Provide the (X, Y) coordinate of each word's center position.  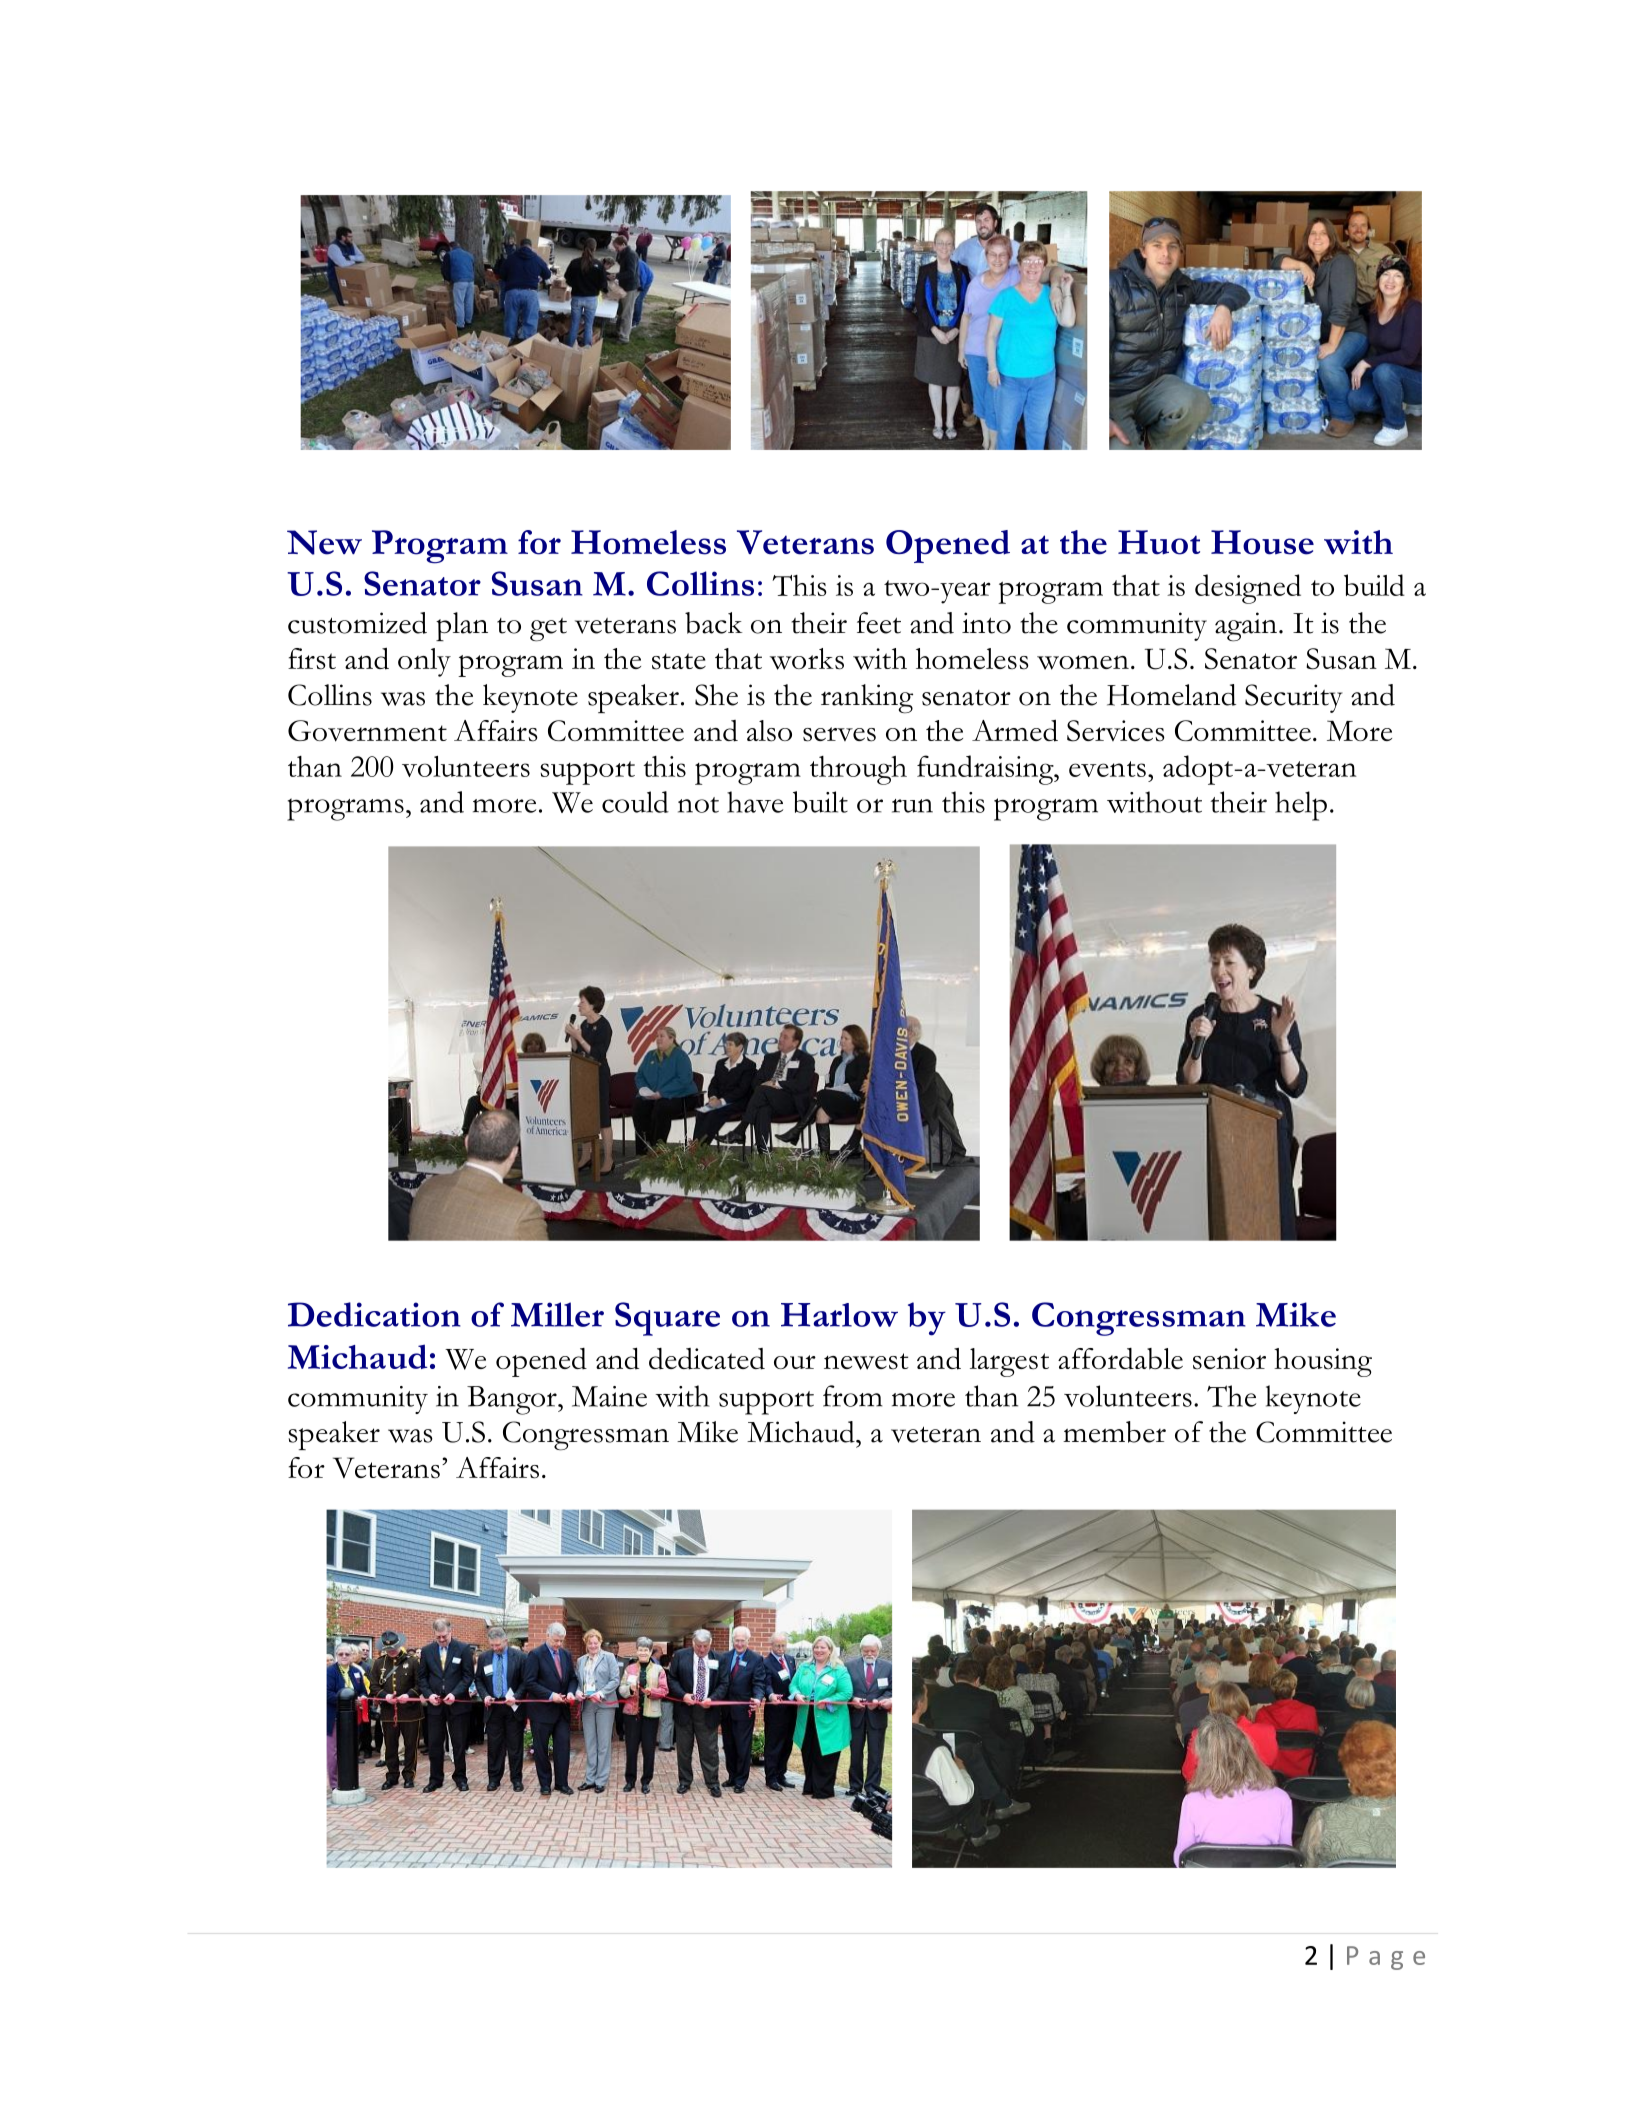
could (635, 802)
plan (462, 626)
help (1301, 806)
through (858, 770)
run (912, 806)
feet (879, 623)
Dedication (374, 1314)
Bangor (513, 1400)
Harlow (839, 1315)
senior (1229, 1359)
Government (367, 731)
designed (1248, 589)
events (1107, 769)
